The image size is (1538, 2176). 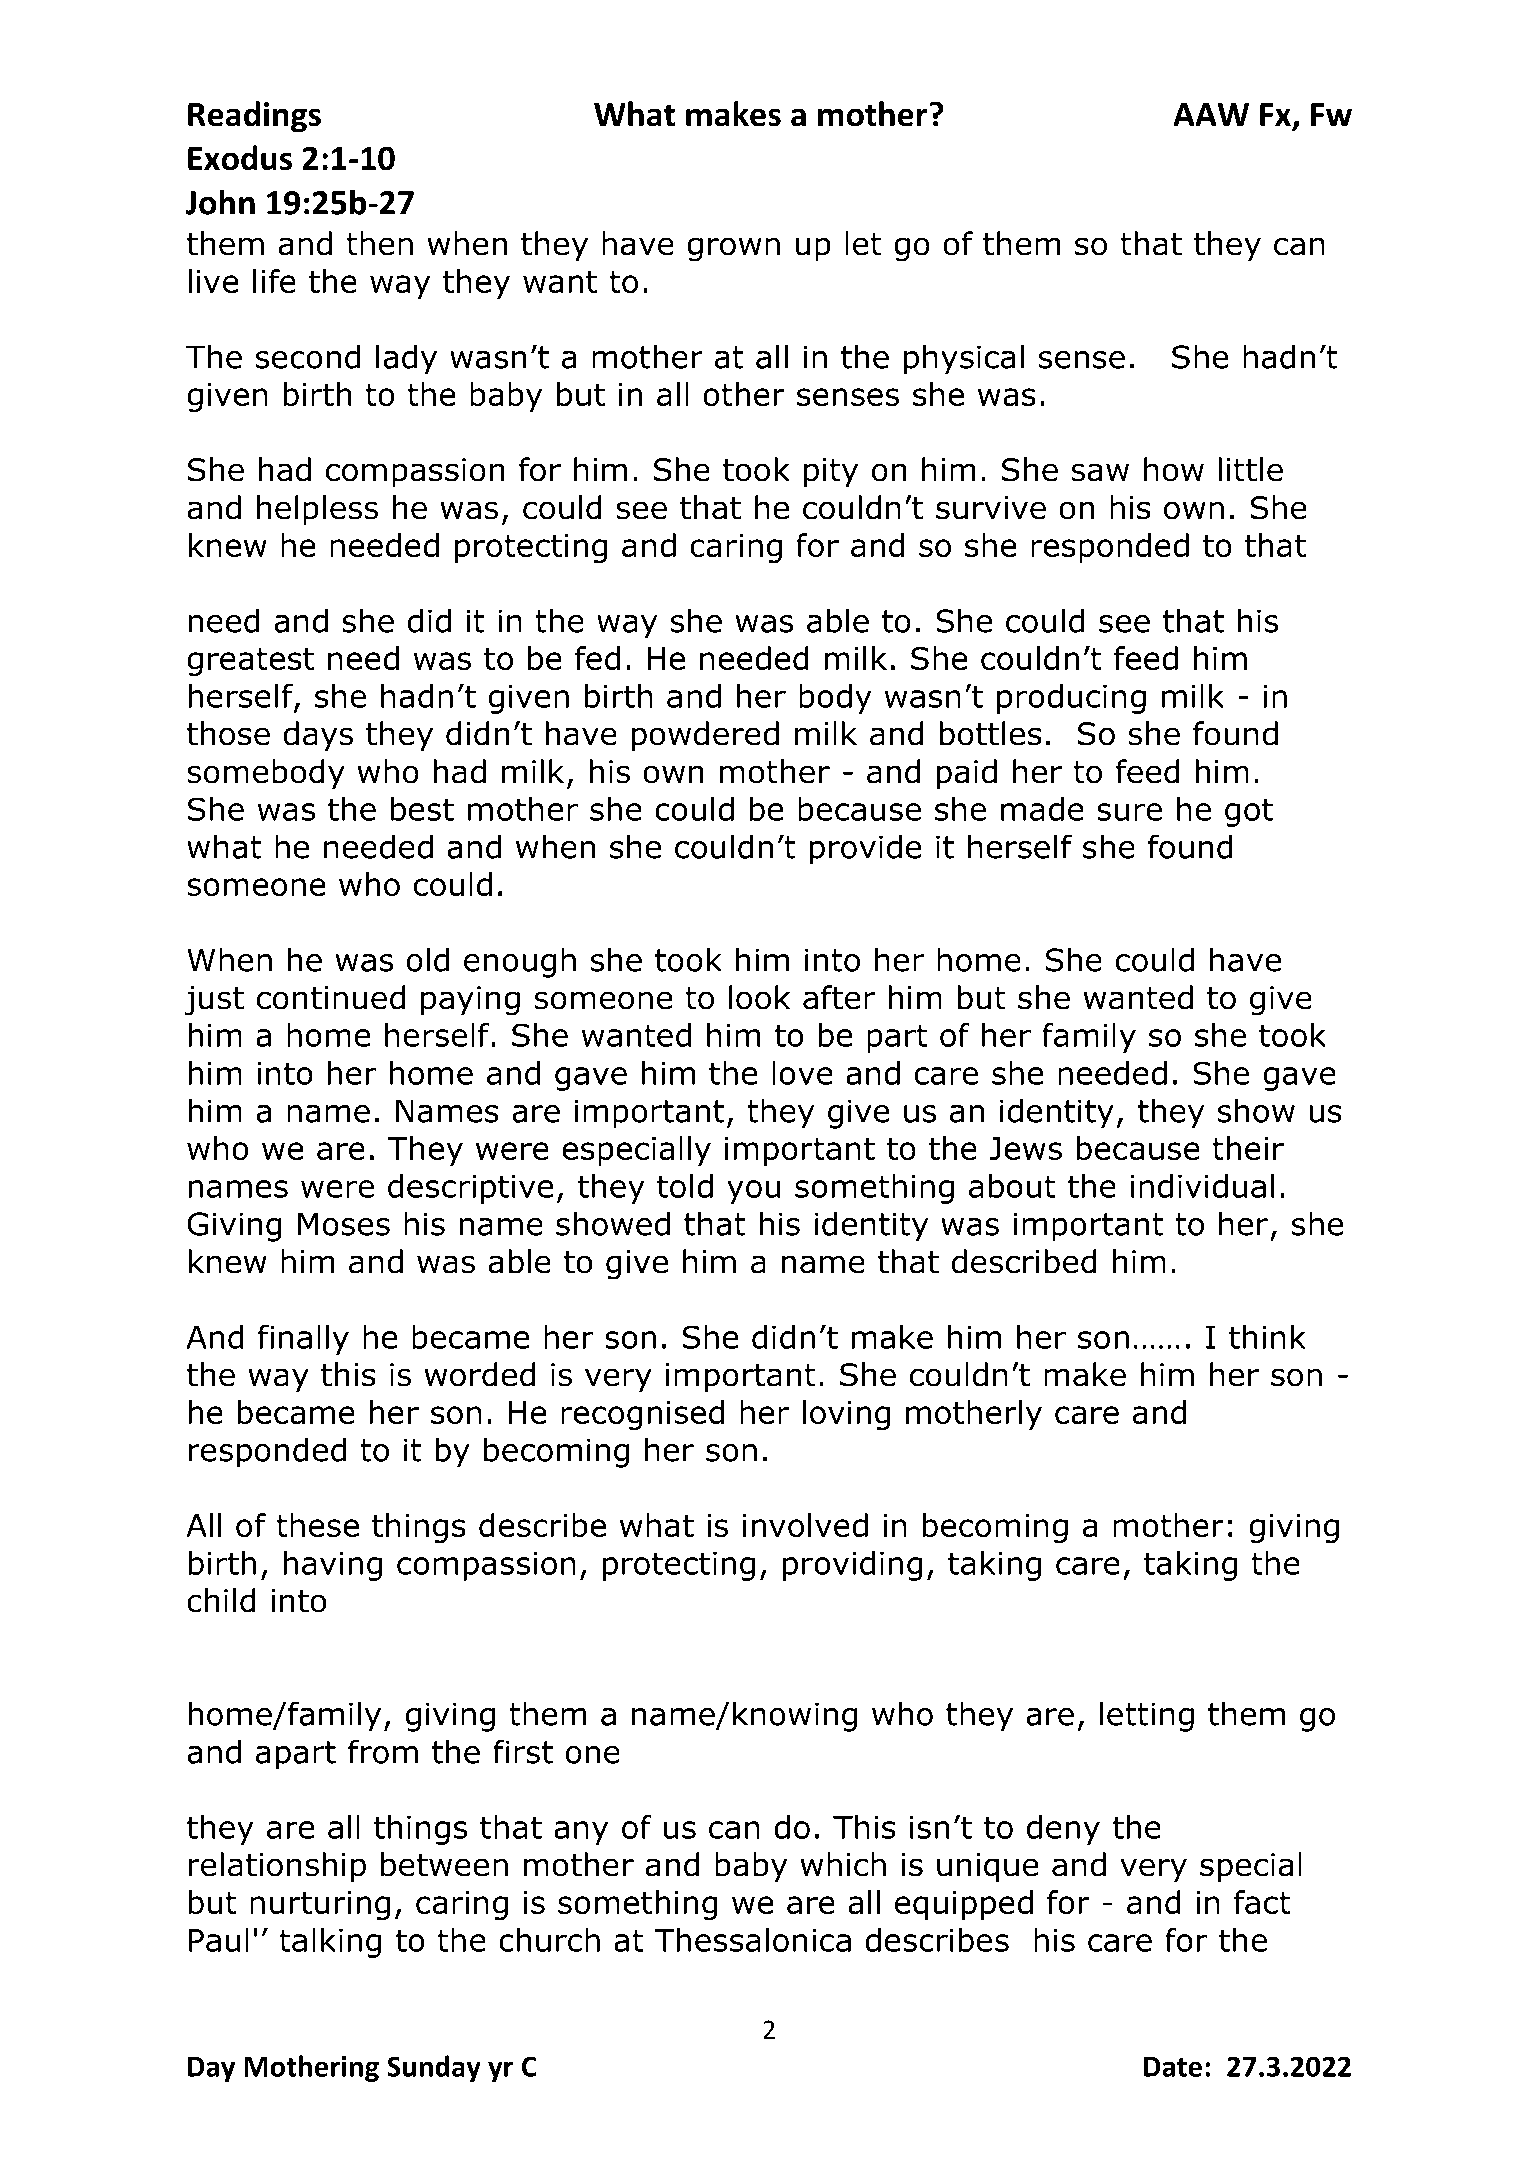 What do you see at coordinates (330, 1943) in the screenshot?
I see `talking` at bounding box center [330, 1943].
